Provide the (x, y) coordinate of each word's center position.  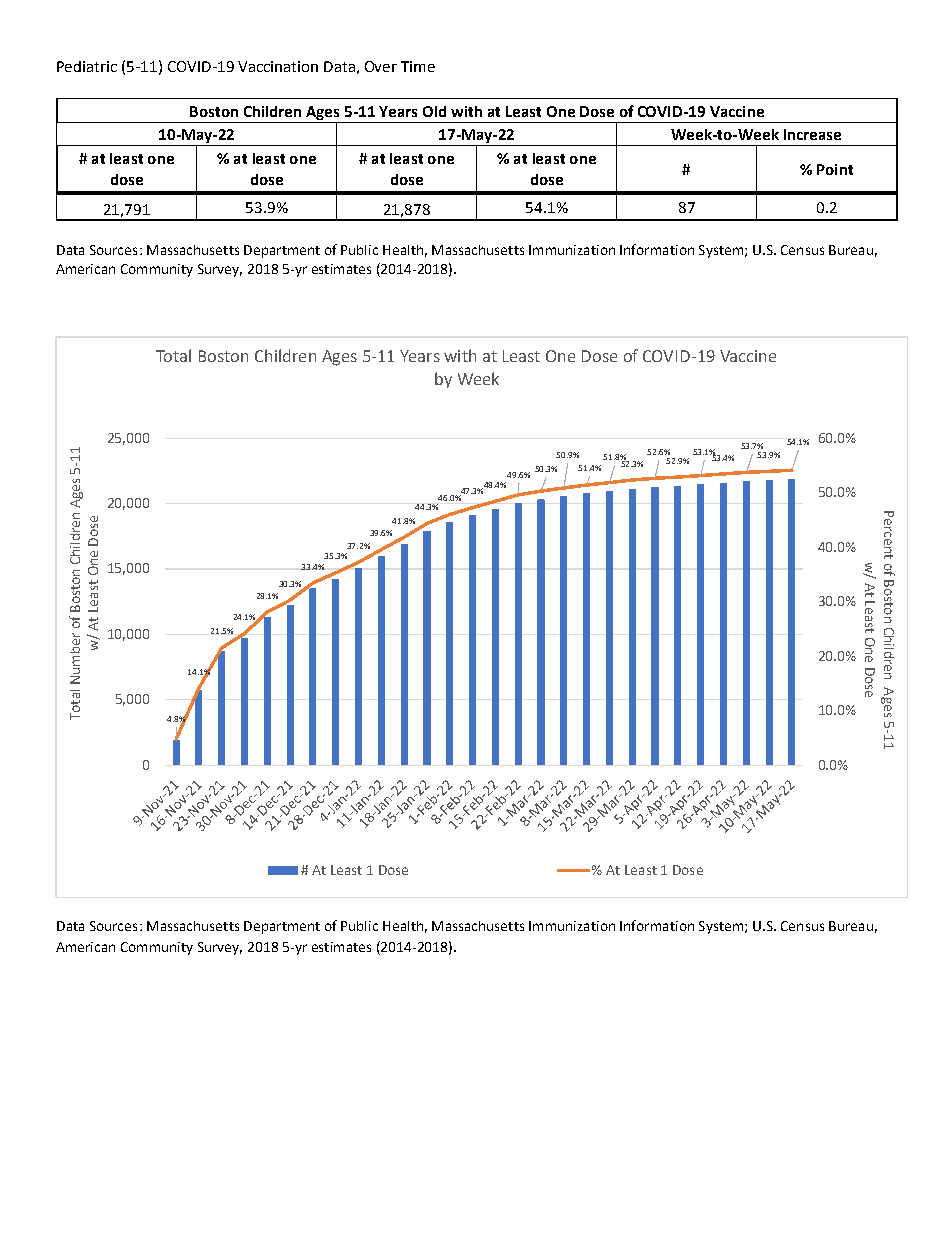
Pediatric (87, 66)
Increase (812, 134)
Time (418, 66)
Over (381, 66)
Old (434, 111)
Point (835, 169)
